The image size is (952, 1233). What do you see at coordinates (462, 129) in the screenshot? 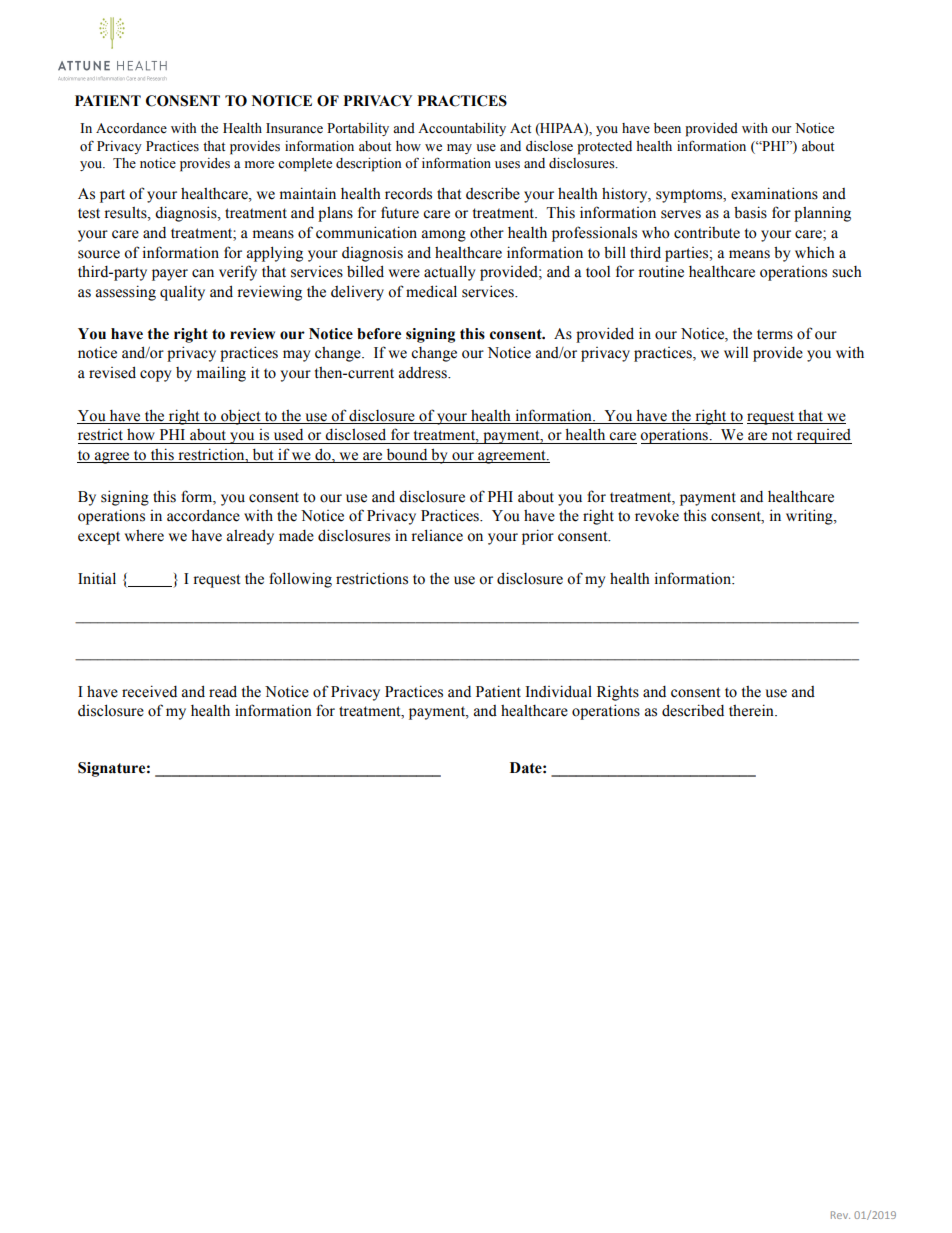
I see `Accountability` at bounding box center [462, 129].
